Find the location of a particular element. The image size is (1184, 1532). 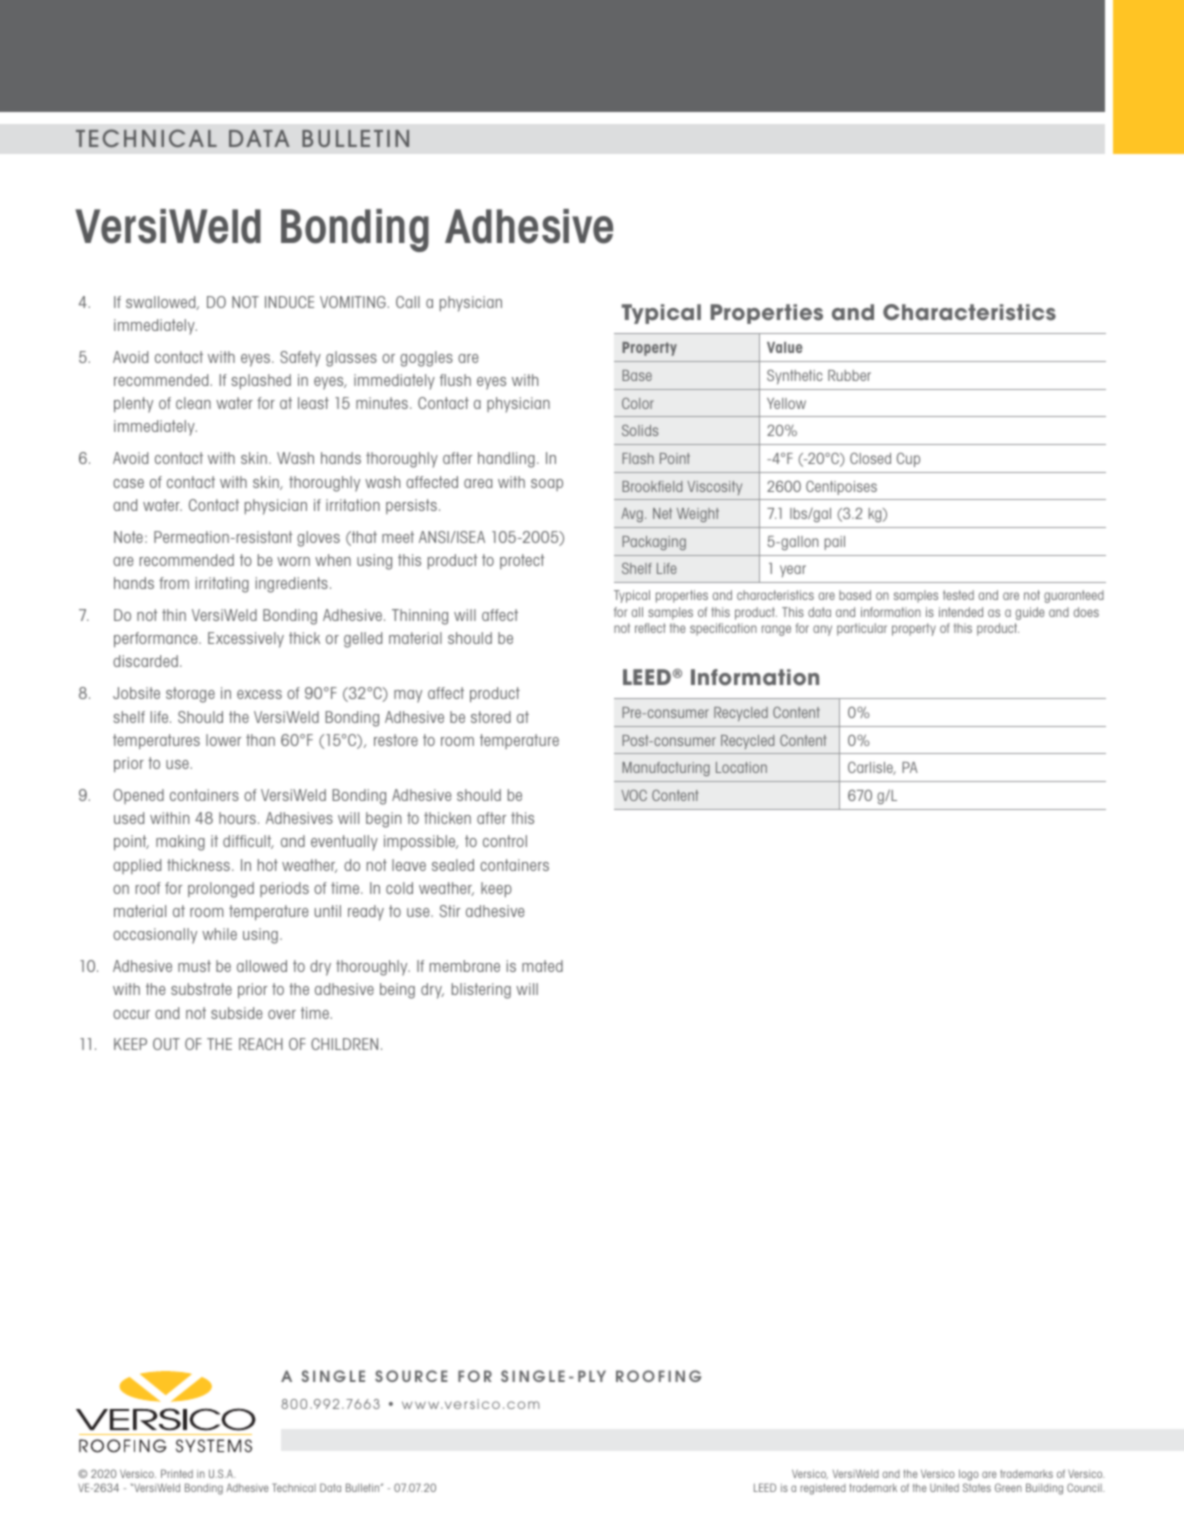

Carlisle is located at coordinates (871, 768).
